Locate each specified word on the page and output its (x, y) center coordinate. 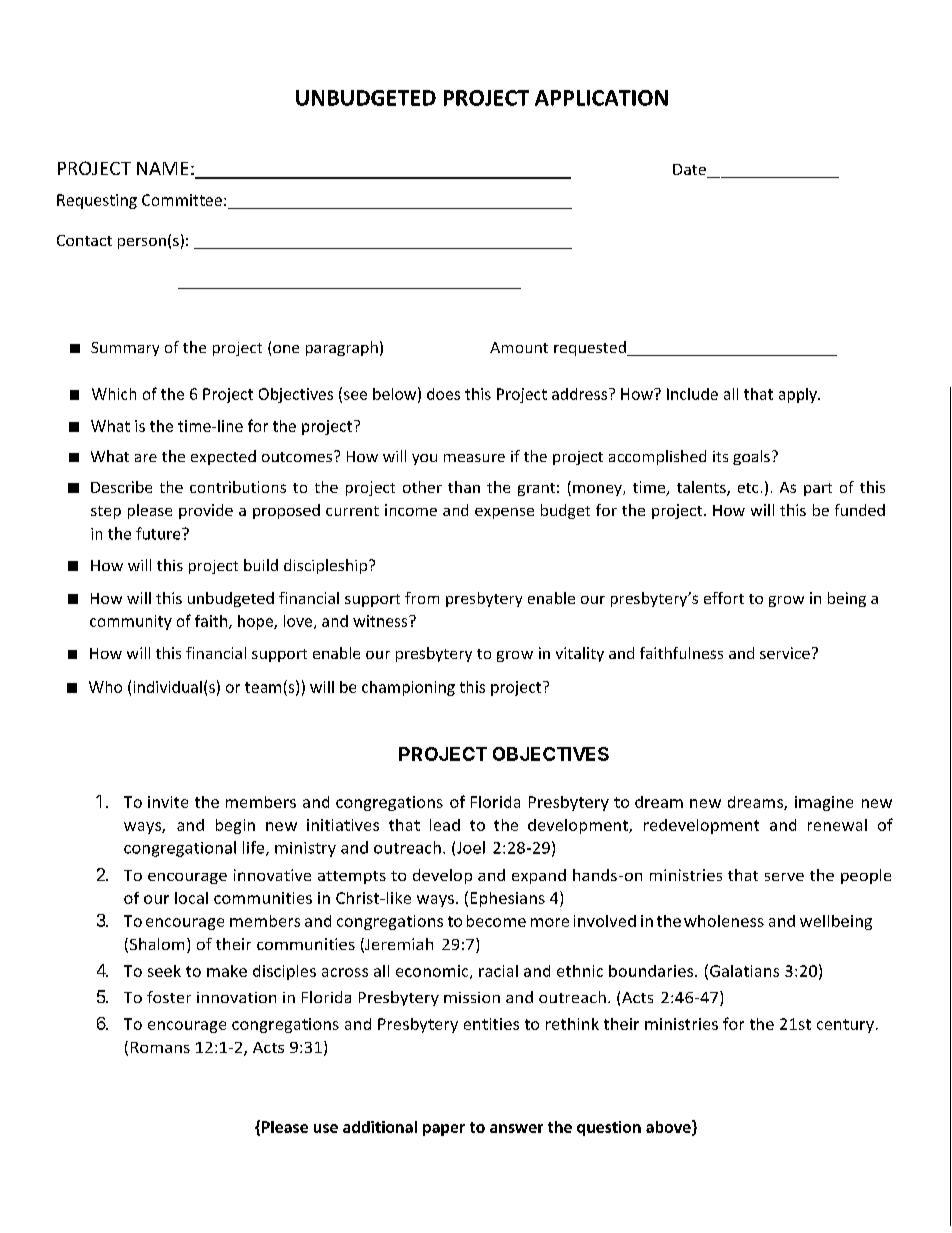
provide (206, 511)
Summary (125, 349)
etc (748, 488)
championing (408, 688)
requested (591, 348)
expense (504, 513)
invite (168, 802)
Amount (519, 347)
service (785, 653)
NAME (162, 168)
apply (799, 395)
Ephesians (508, 899)
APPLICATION (601, 98)
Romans (160, 1047)
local (191, 898)
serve (784, 877)
